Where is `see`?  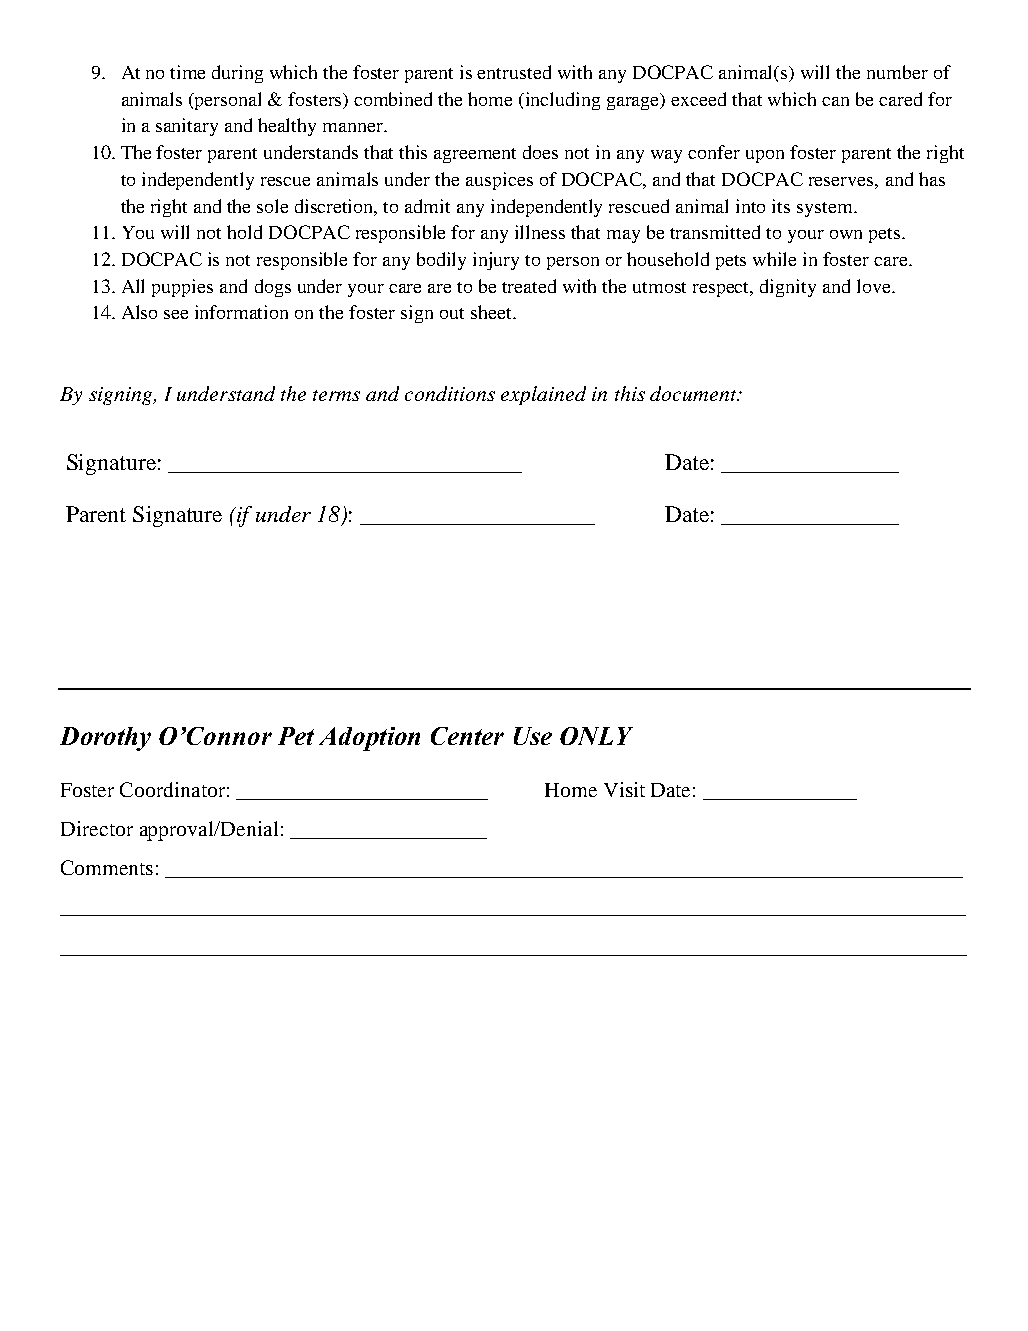 see is located at coordinates (176, 314).
